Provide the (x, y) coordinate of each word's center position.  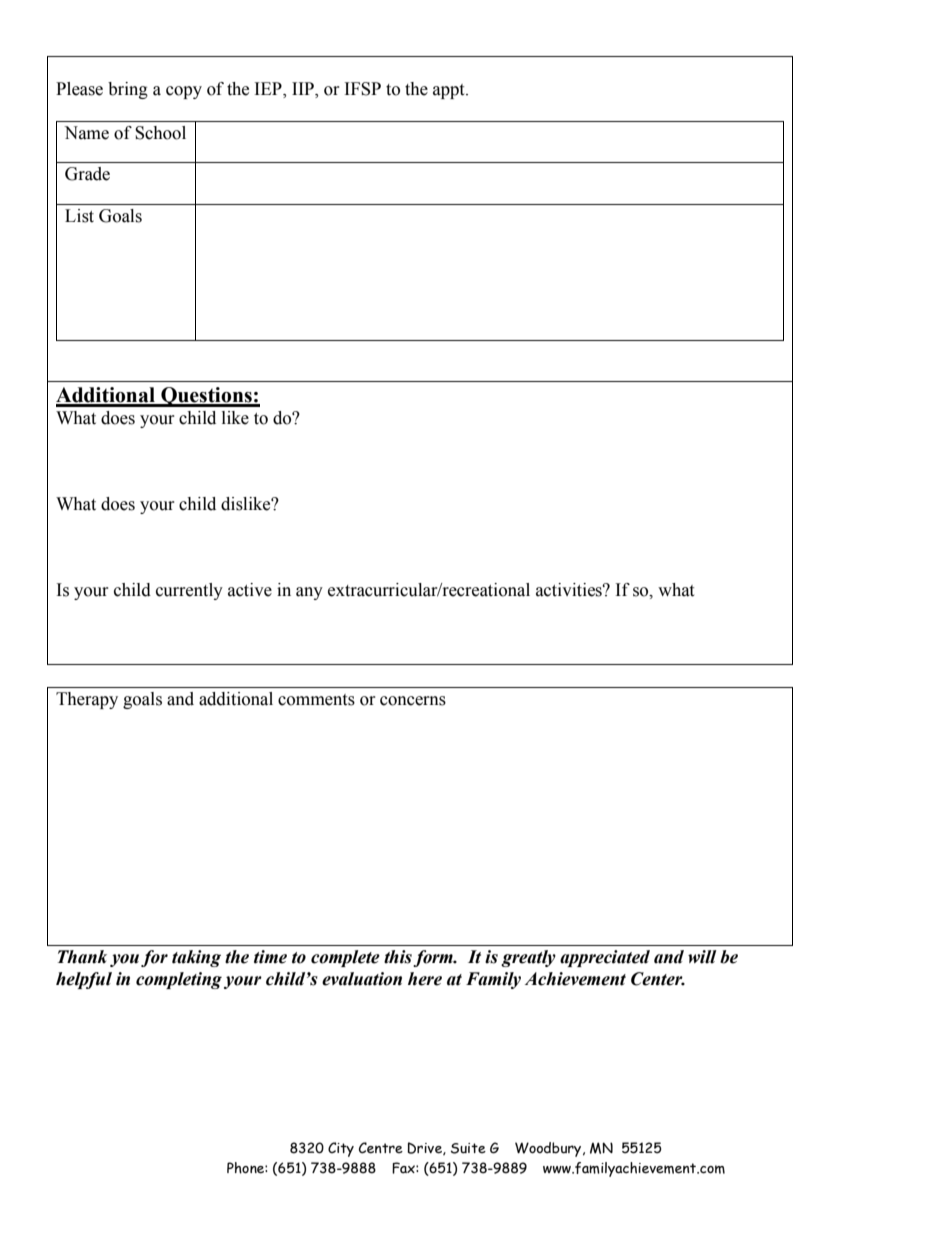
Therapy (87, 700)
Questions (206, 397)
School (160, 133)
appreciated (605, 958)
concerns (413, 701)
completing (179, 980)
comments (316, 700)
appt (450, 91)
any (309, 593)
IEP (269, 90)
